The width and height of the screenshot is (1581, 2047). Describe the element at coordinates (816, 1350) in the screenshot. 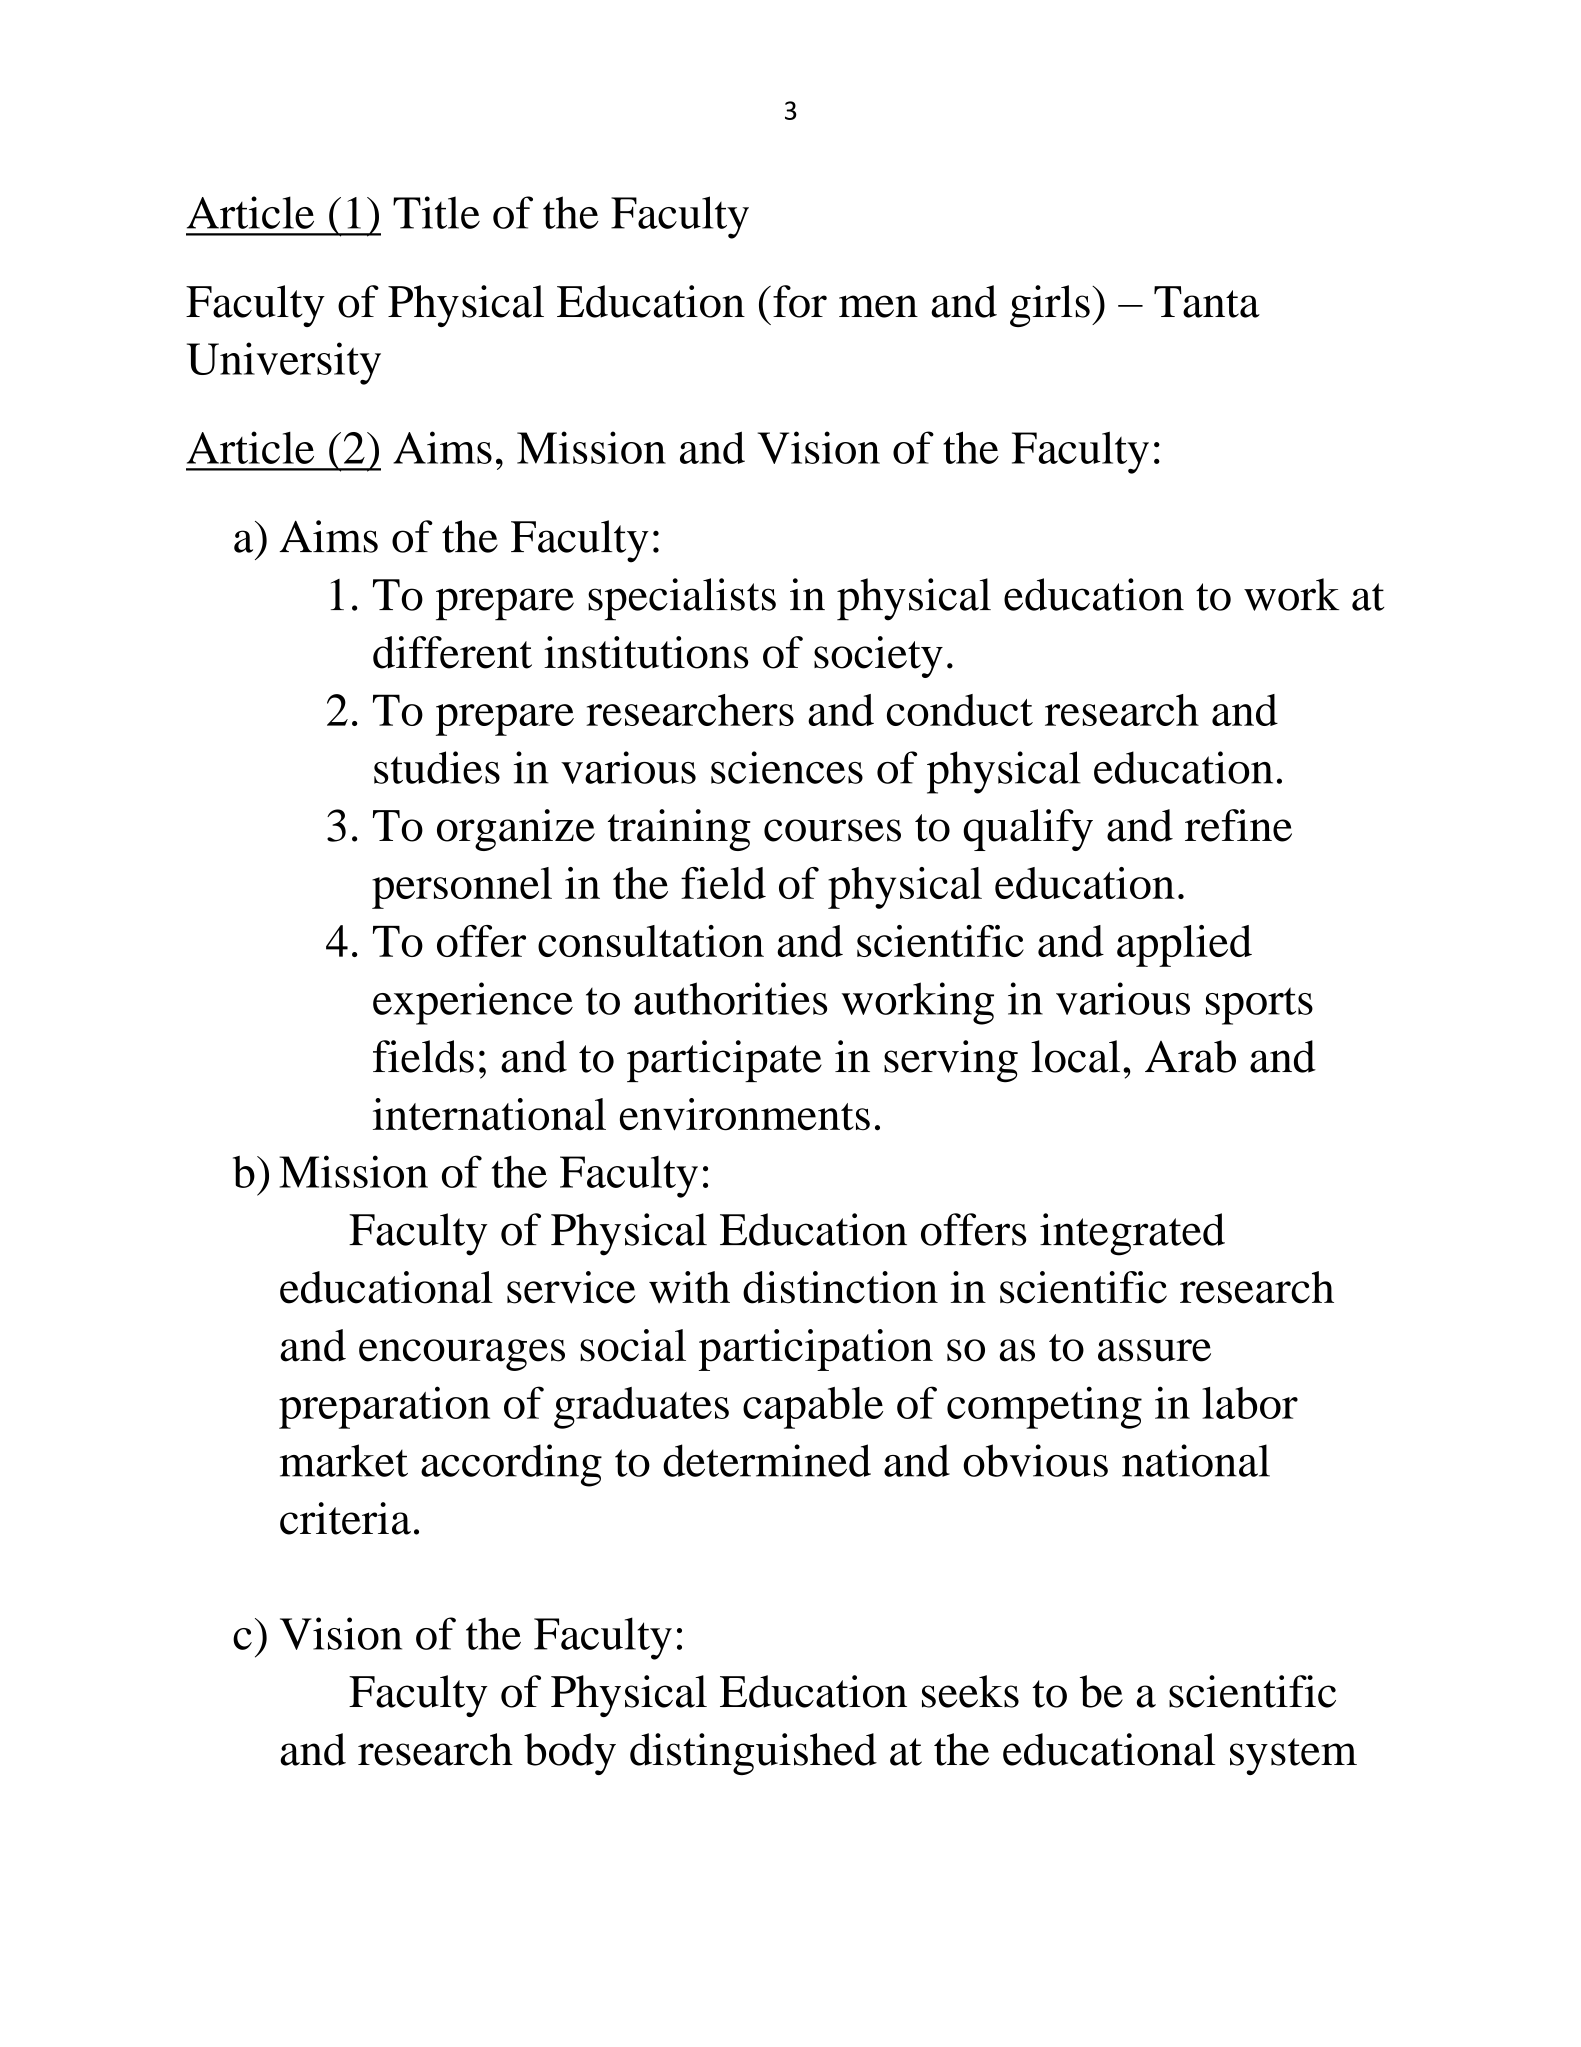

I see `participation` at that location.
